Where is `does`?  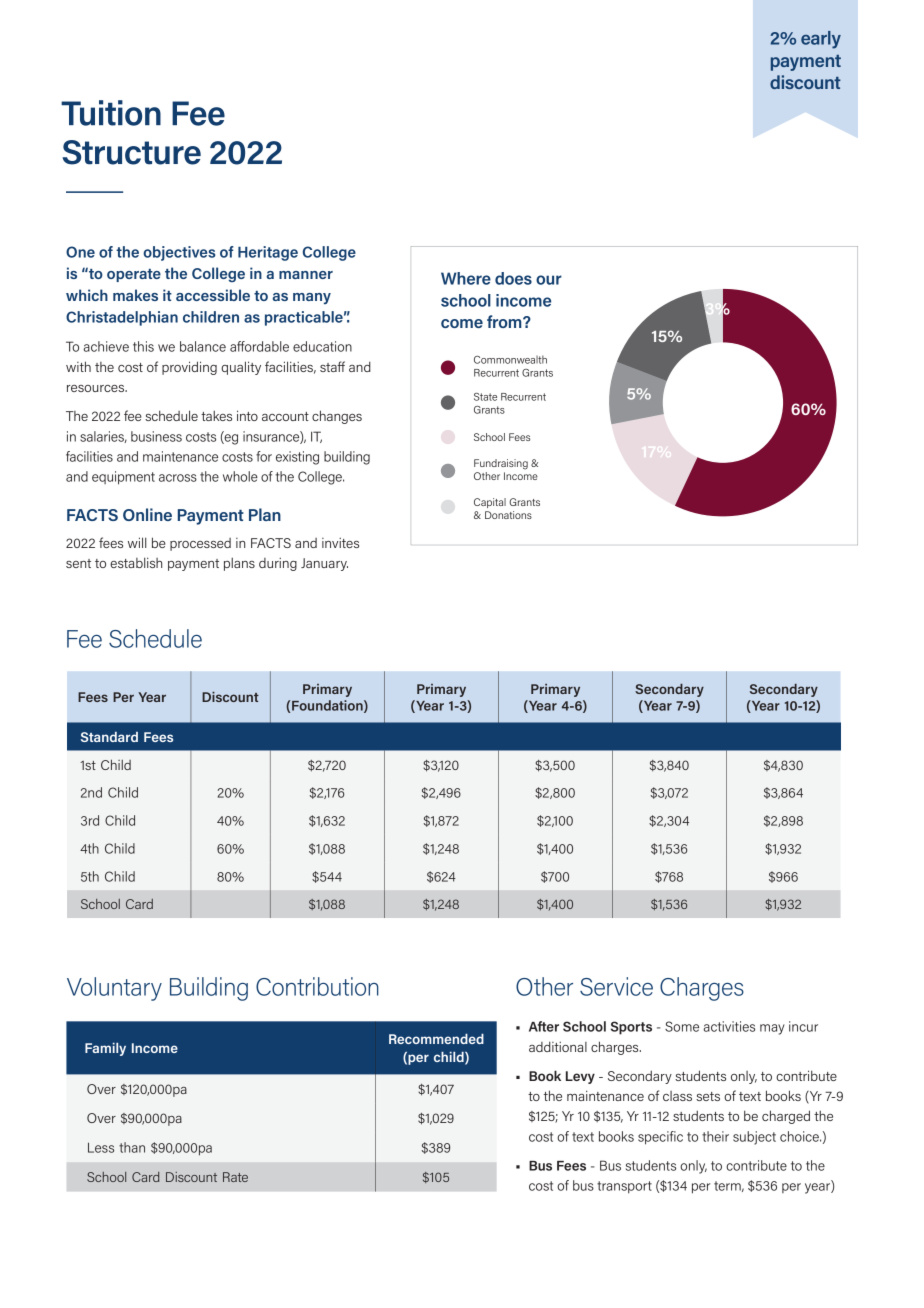 does is located at coordinates (513, 278).
